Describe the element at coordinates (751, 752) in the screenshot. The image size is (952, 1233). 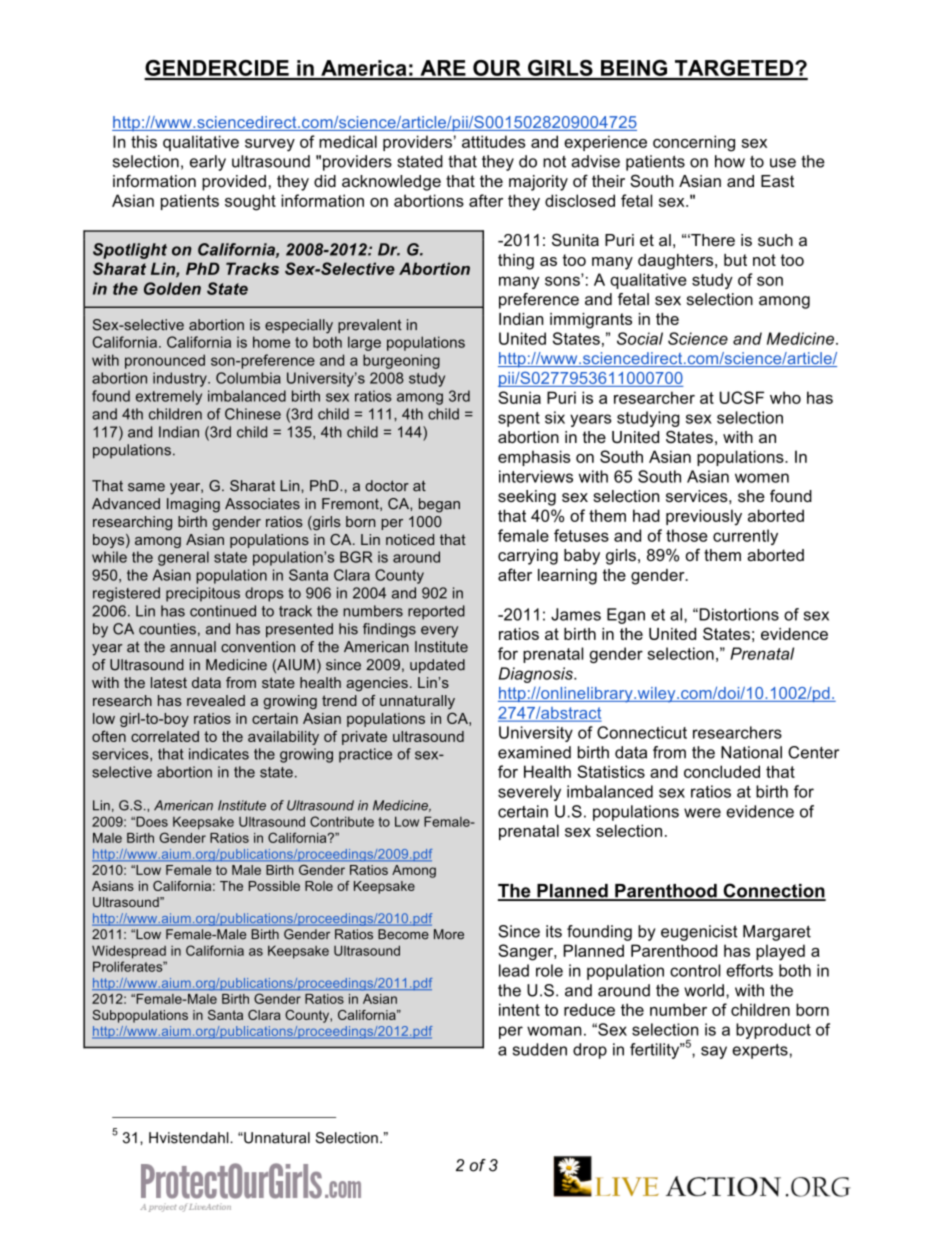
I see `National` at that location.
